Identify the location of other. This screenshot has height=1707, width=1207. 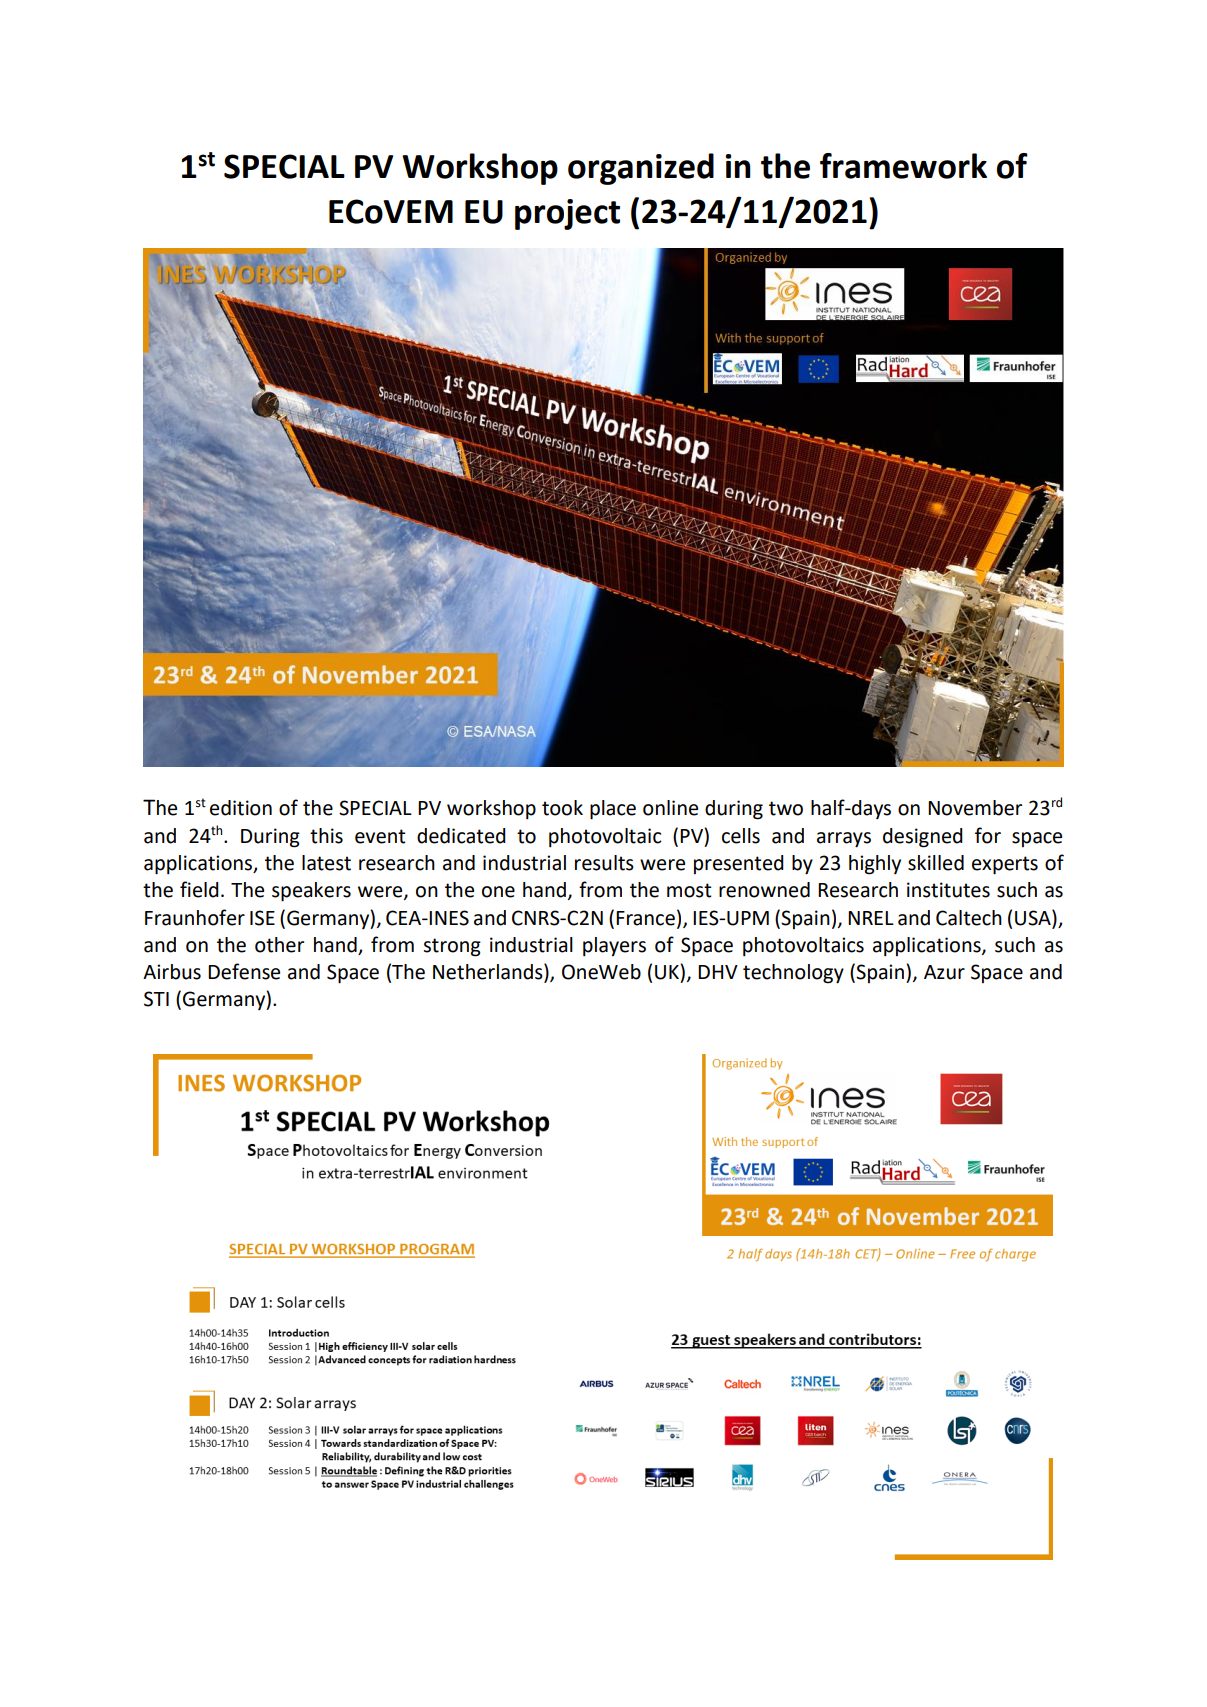
(279, 945).
